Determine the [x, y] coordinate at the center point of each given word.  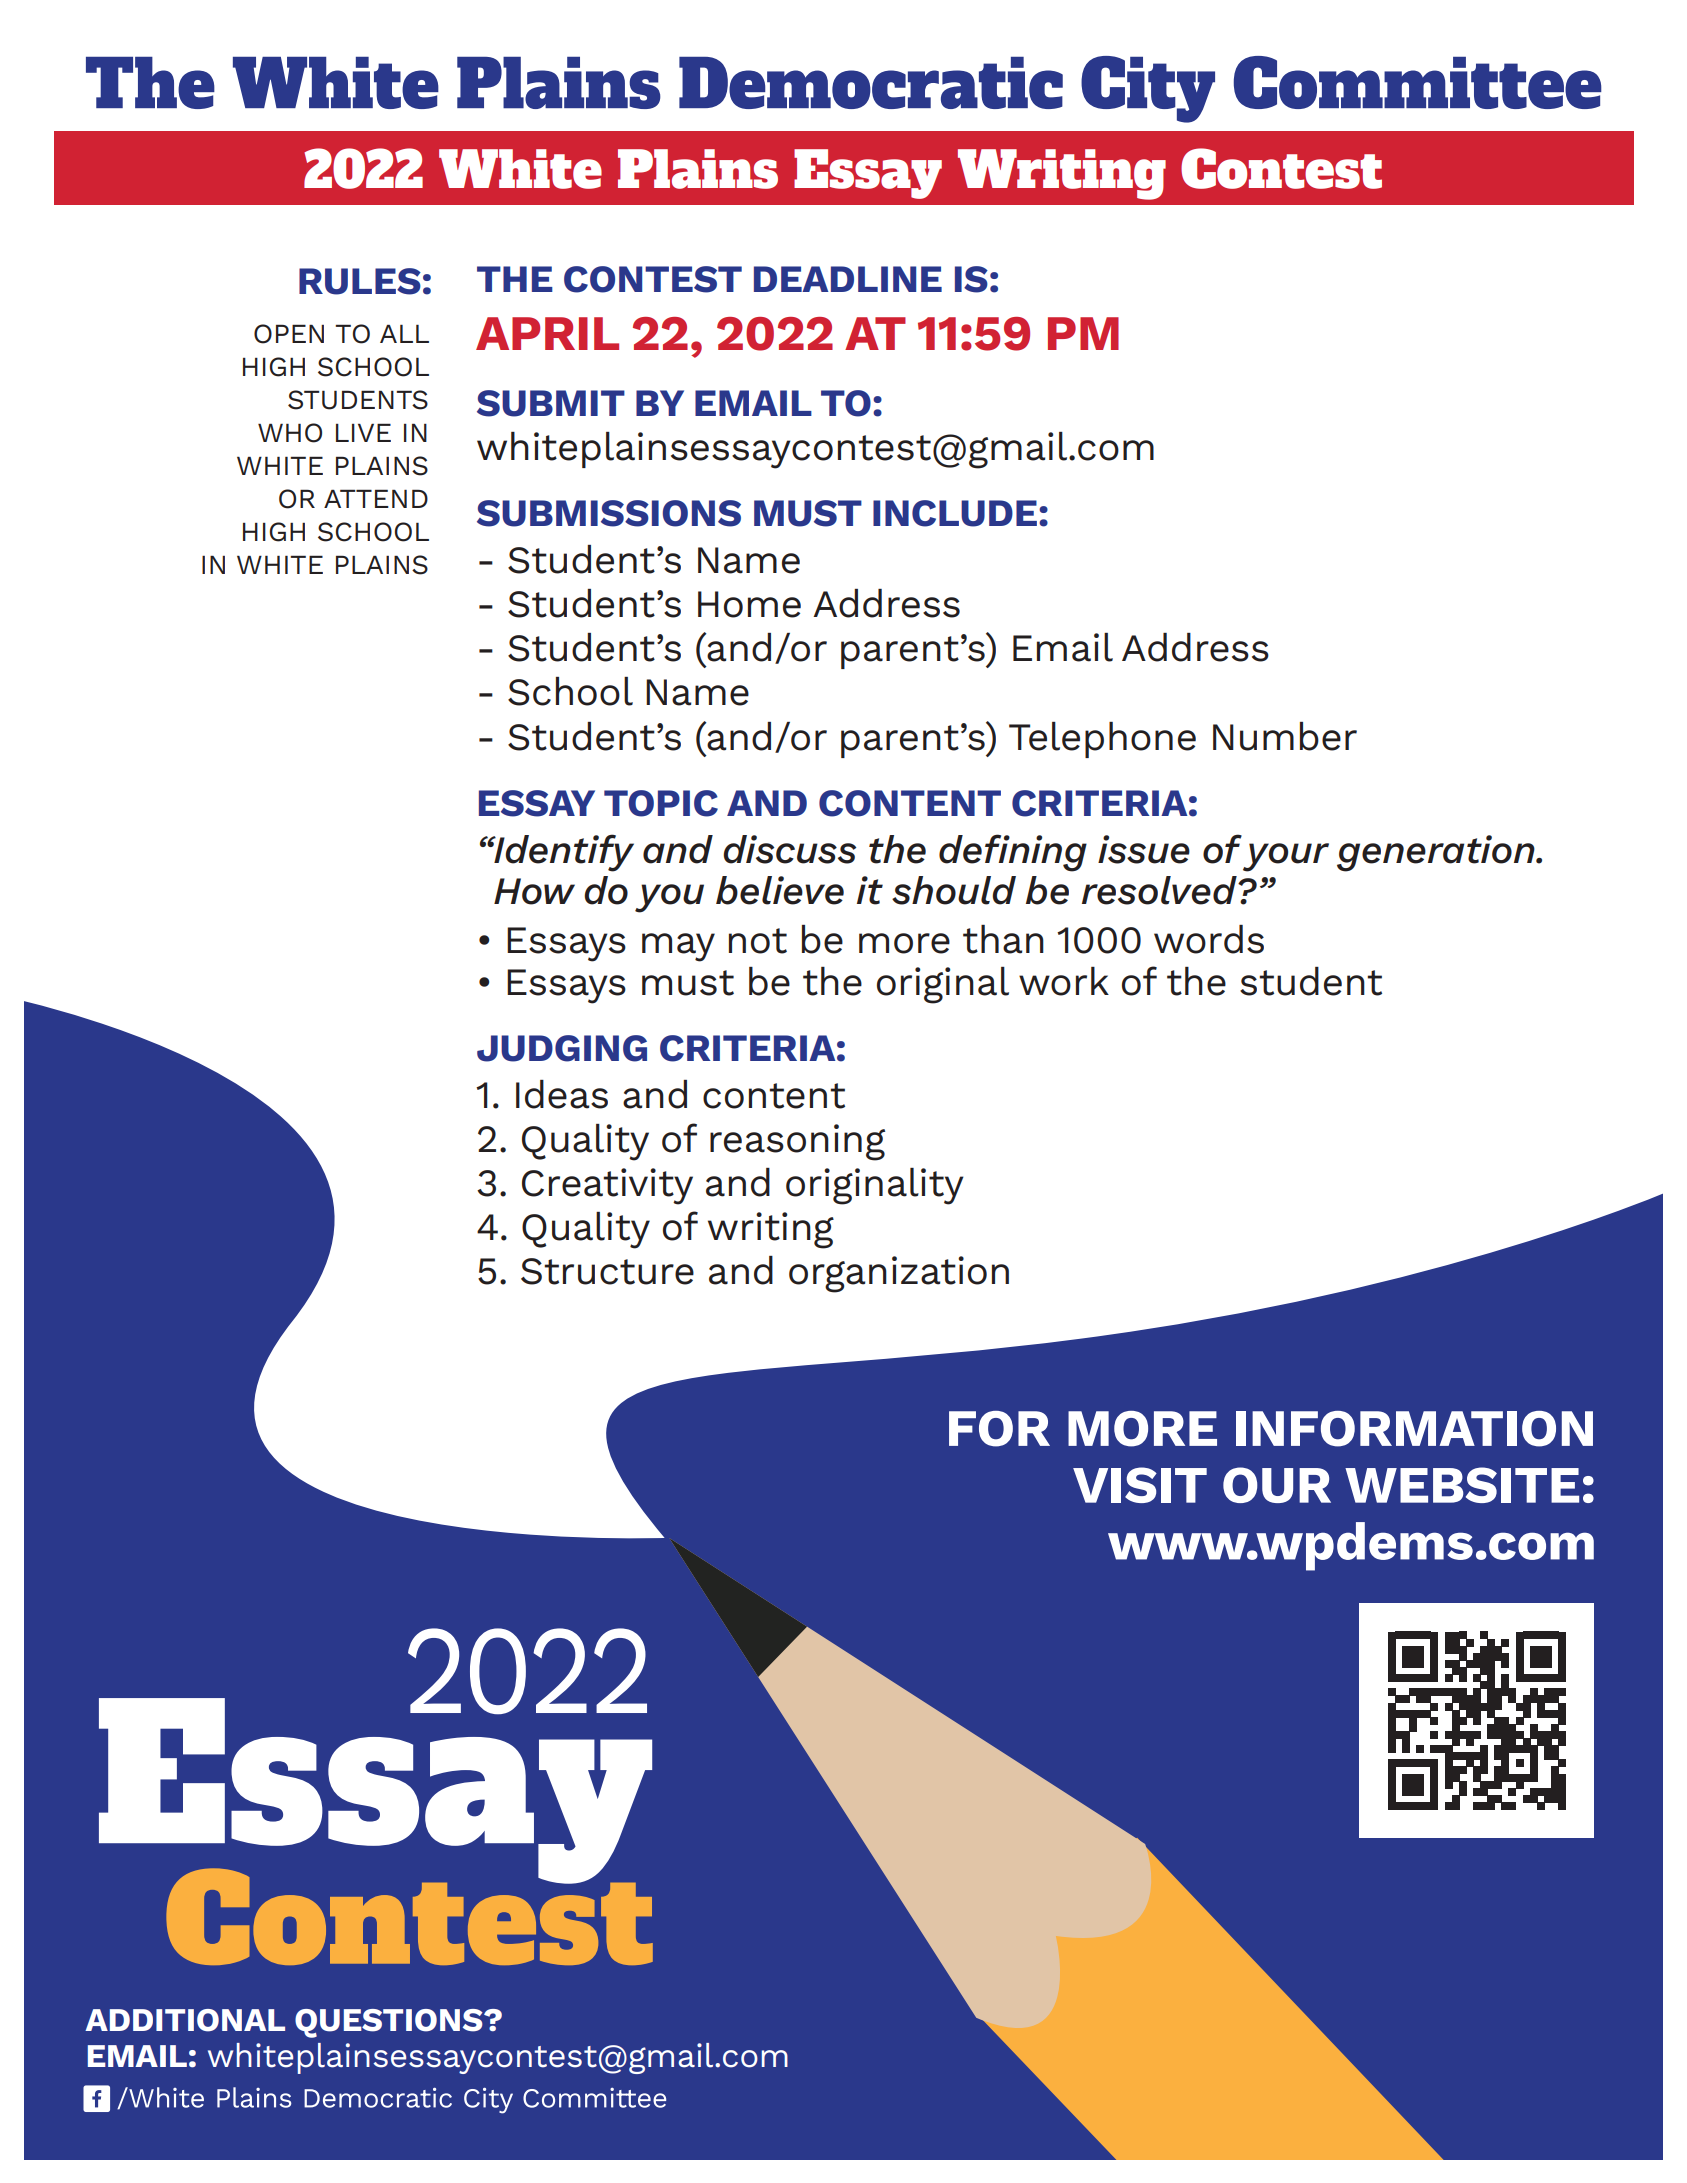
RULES [360, 281]
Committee [1418, 82]
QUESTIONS [390, 2023]
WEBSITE [1462, 1485]
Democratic [871, 83]
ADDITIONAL [185, 2020]
